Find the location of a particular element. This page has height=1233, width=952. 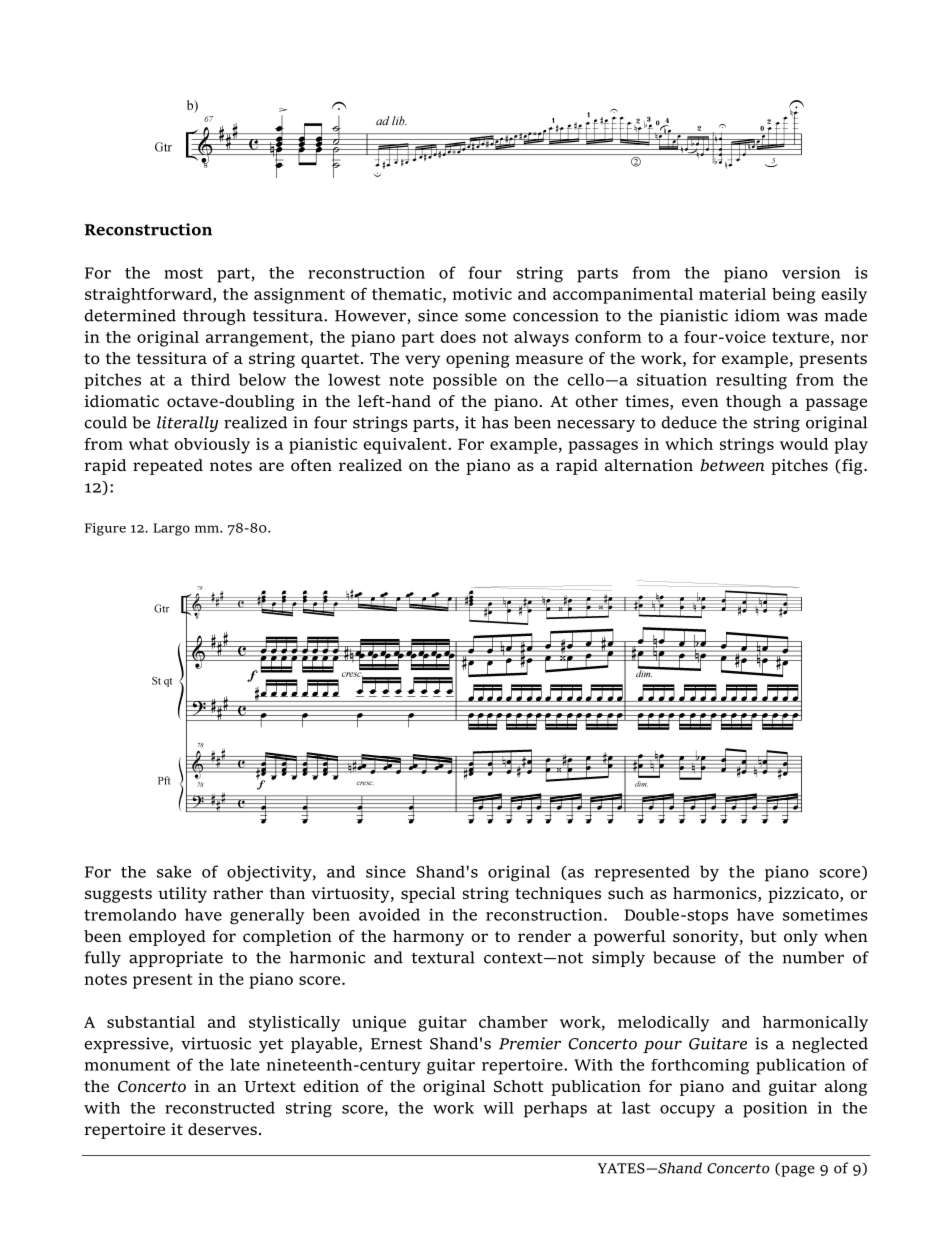

employed is located at coordinates (167, 938).
